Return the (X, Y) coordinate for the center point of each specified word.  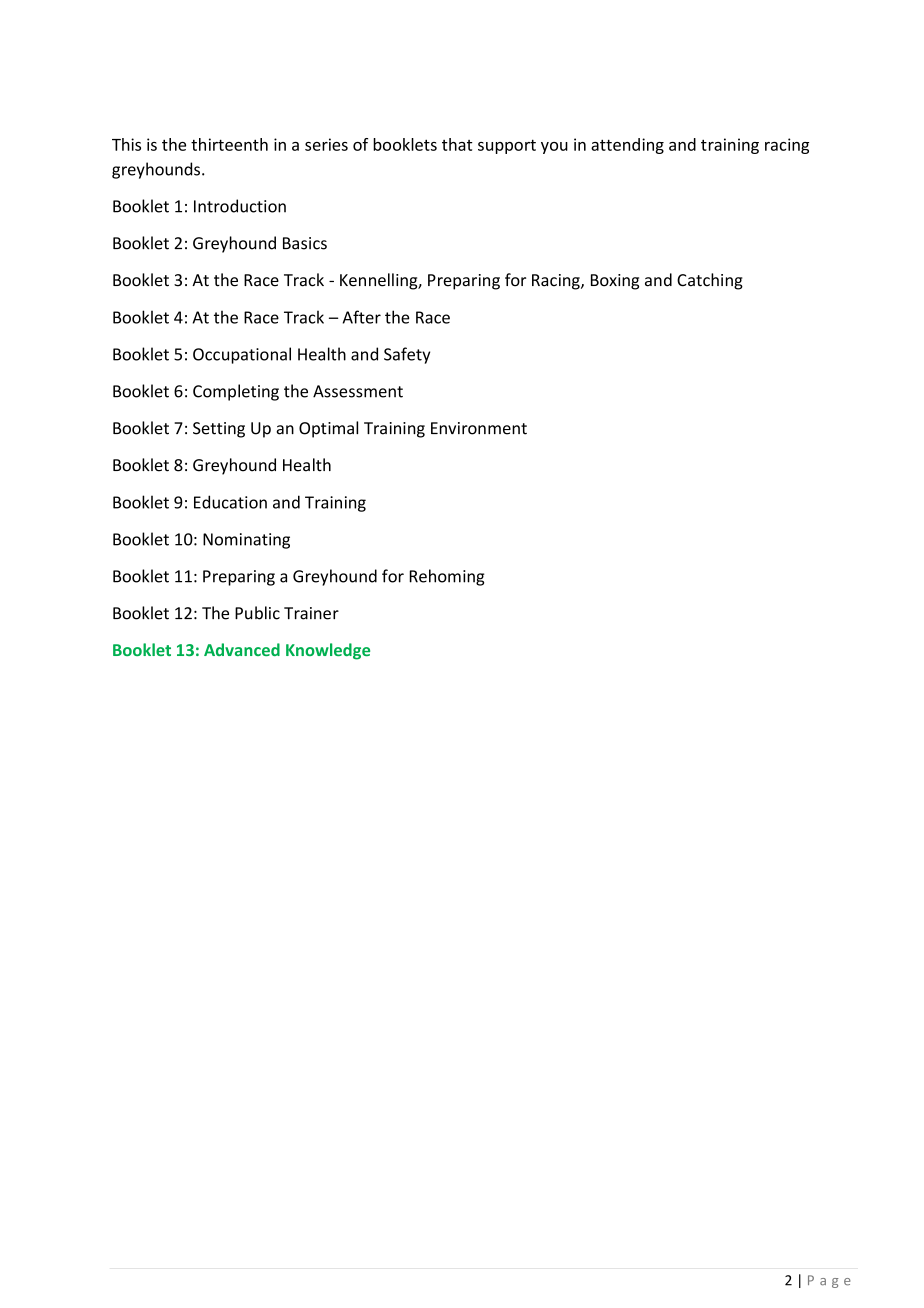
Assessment (358, 391)
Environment (479, 428)
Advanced (242, 649)
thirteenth (229, 144)
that (457, 144)
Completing (236, 392)
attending (627, 146)
